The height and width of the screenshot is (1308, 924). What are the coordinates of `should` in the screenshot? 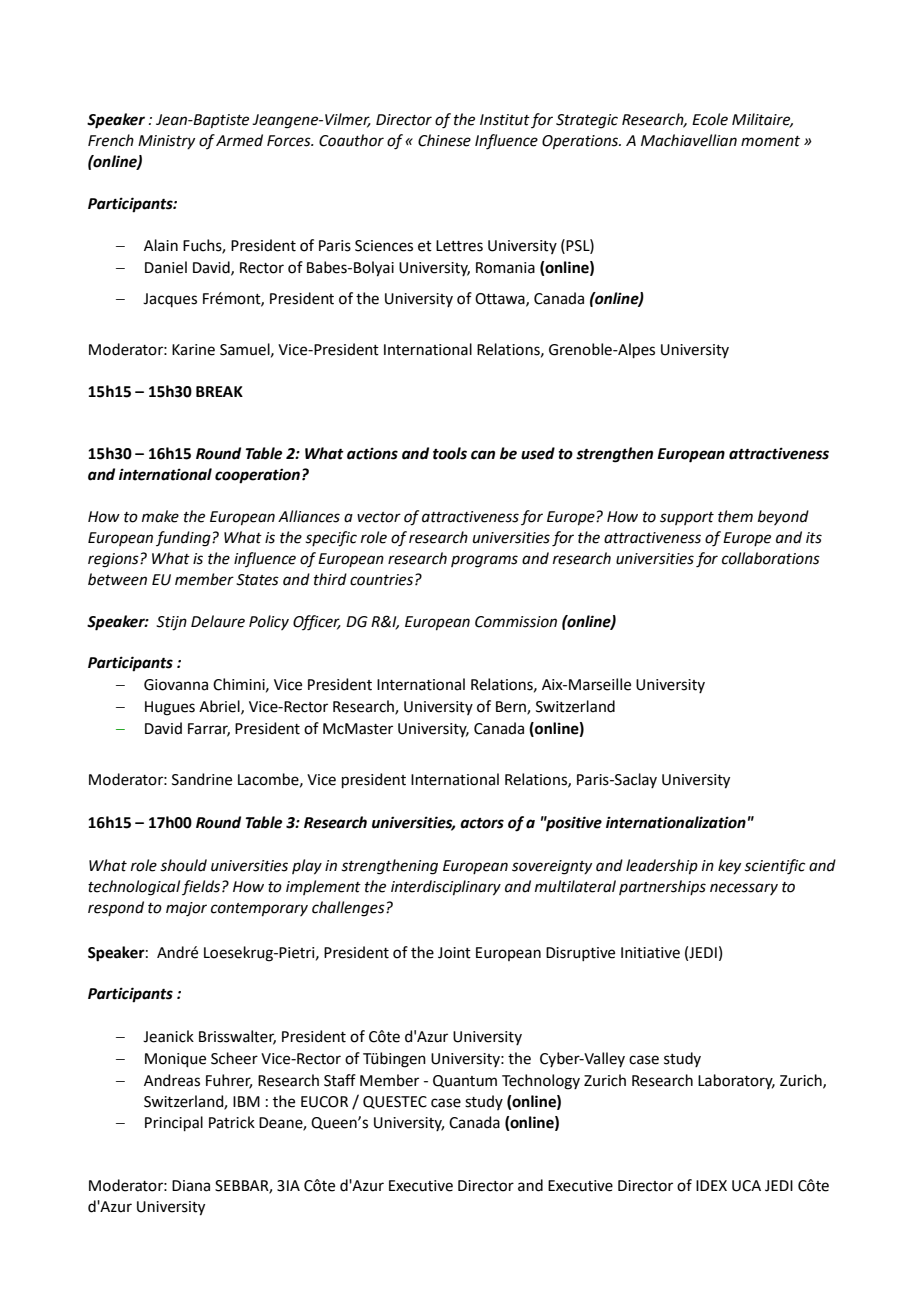 It's located at (183, 865).
